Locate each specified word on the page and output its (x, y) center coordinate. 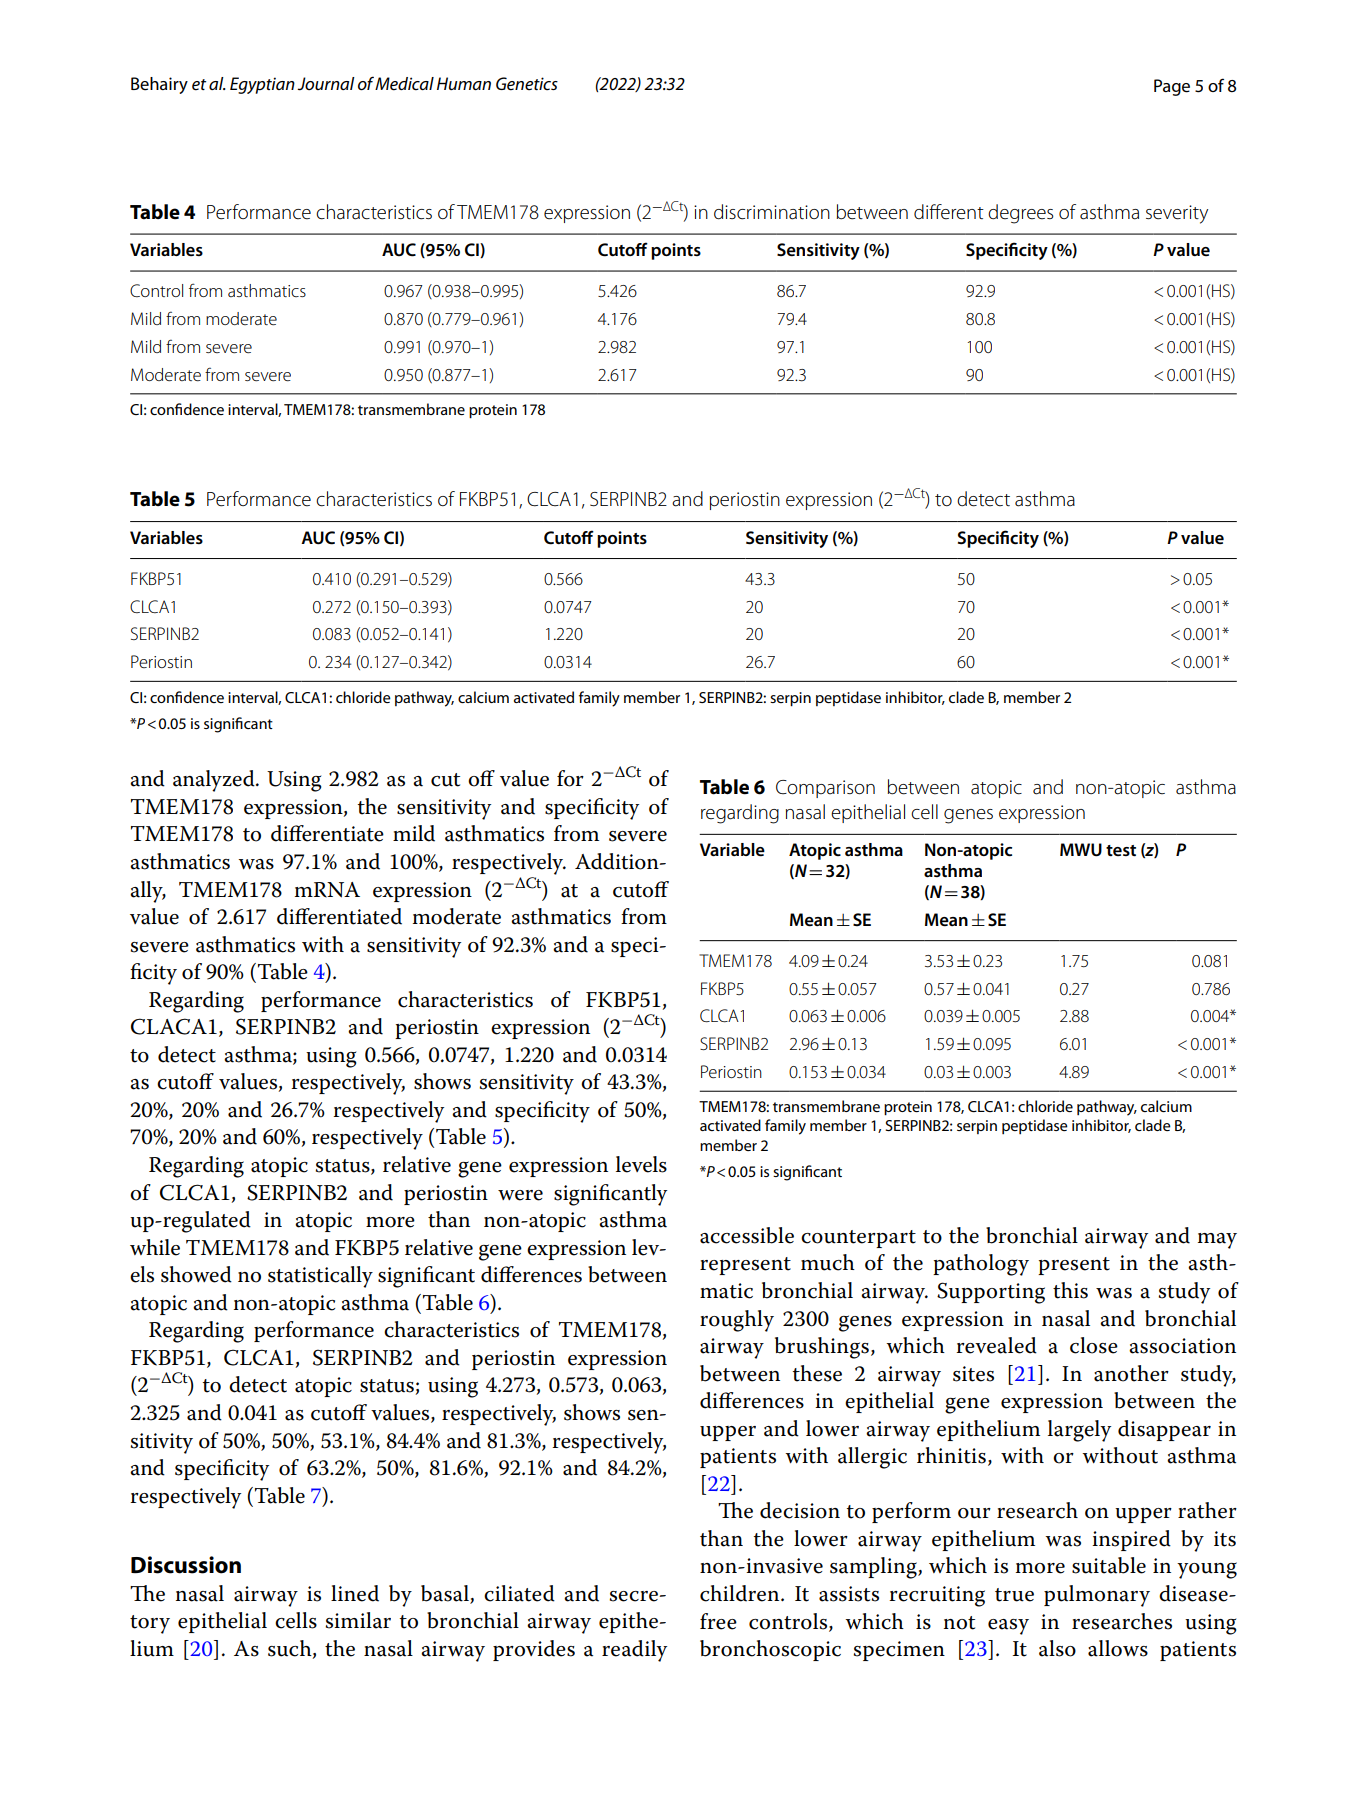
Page (1172, 87)
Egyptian (262, 85)
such (291, 1649)
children (741, 1593)
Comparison (825, 789)
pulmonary (1097, 1596)
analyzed (215, 781)
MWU (1081, 850)
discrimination (772, 212)
